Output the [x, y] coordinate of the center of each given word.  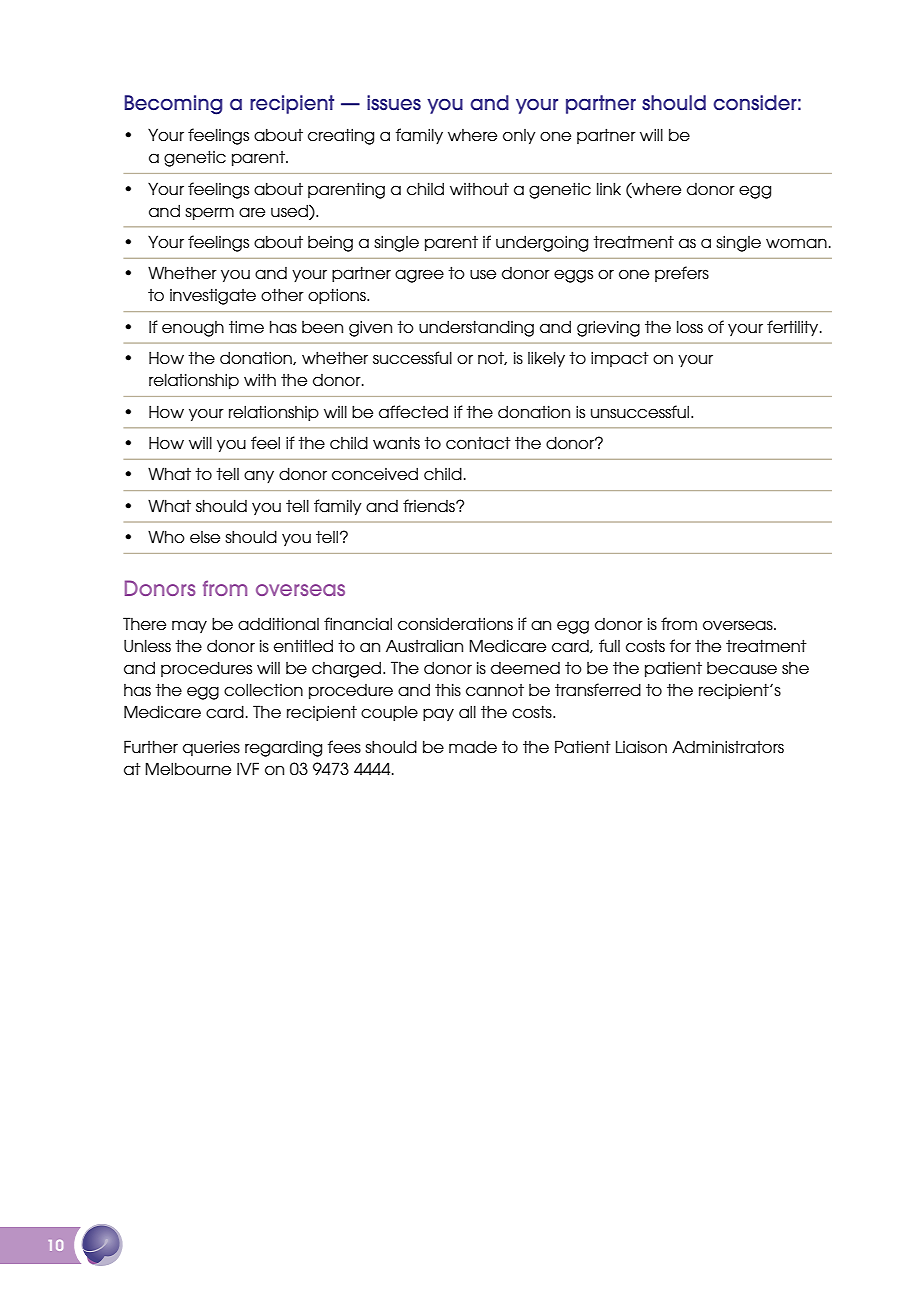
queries [211, 748]
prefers [682, 274]
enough [193, 329]
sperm [209, 213]
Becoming [173, 105]
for [680, 646]
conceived [375, 474]
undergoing [542, 243]
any [259, 476]
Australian [424, 646]
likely [546, 359]
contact [478, 443]
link [609, 188]
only [519, 136]
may [189, 626]
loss [690, 327]
